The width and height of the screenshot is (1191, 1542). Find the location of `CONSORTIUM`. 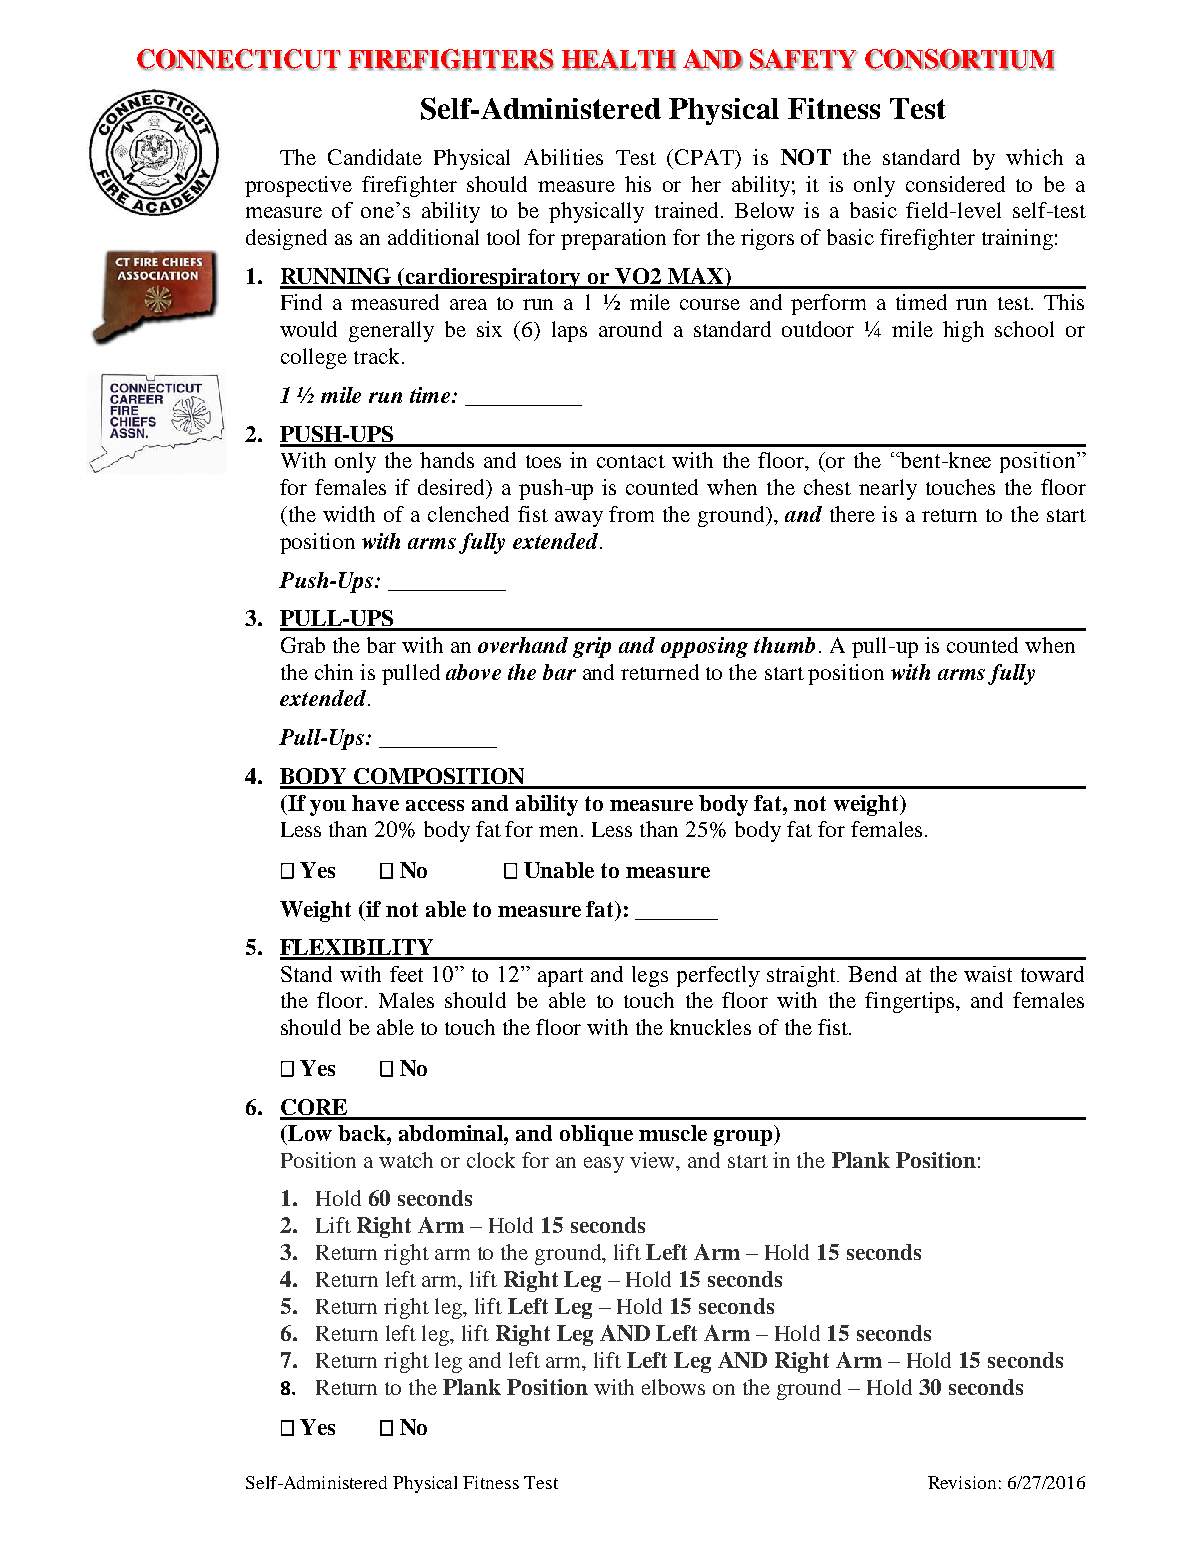

CONSORTIUM is located at coordinates (959, 60).
